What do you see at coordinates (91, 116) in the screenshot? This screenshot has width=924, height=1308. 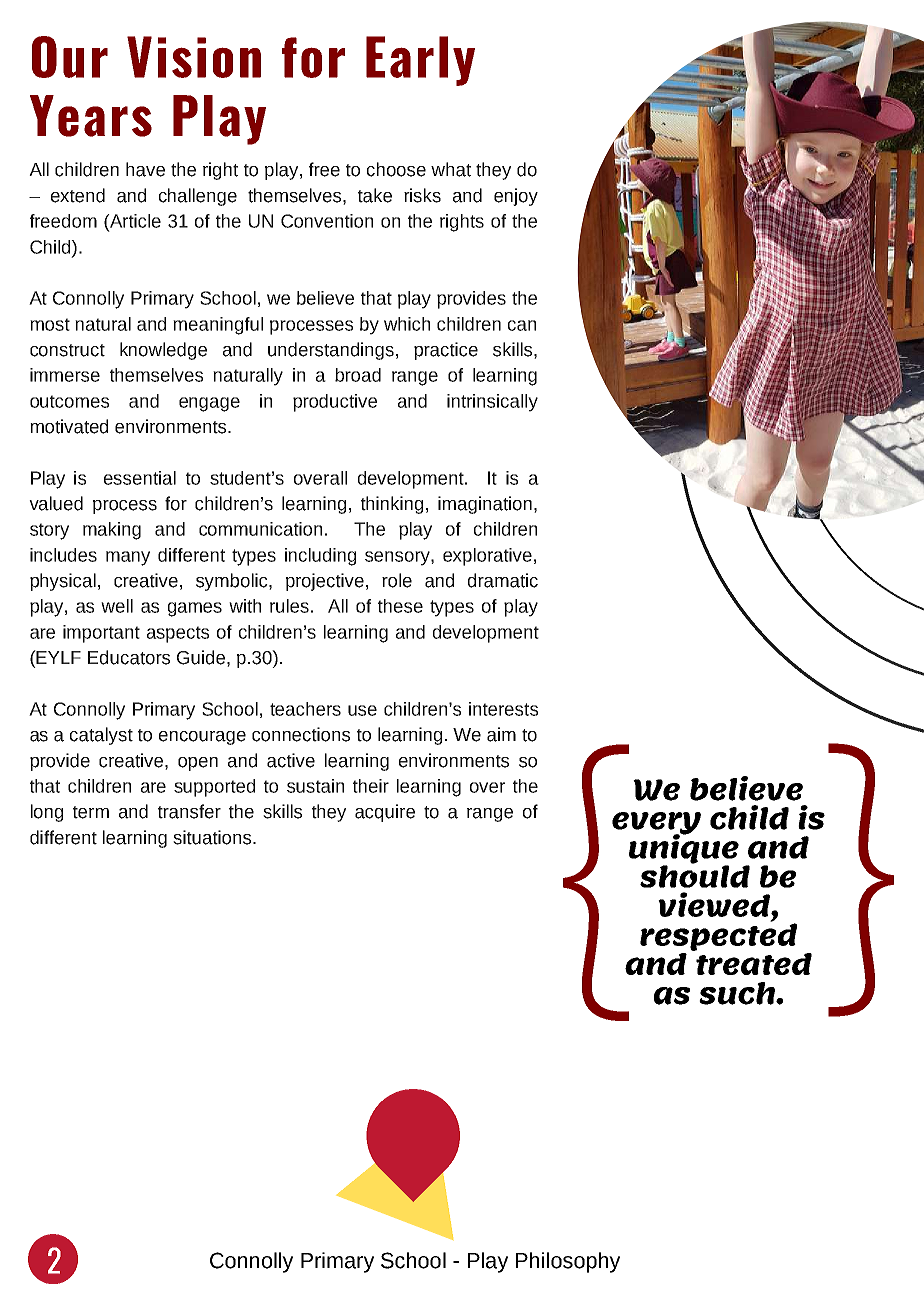 I see `Years` at bounding box center [91, 116].
